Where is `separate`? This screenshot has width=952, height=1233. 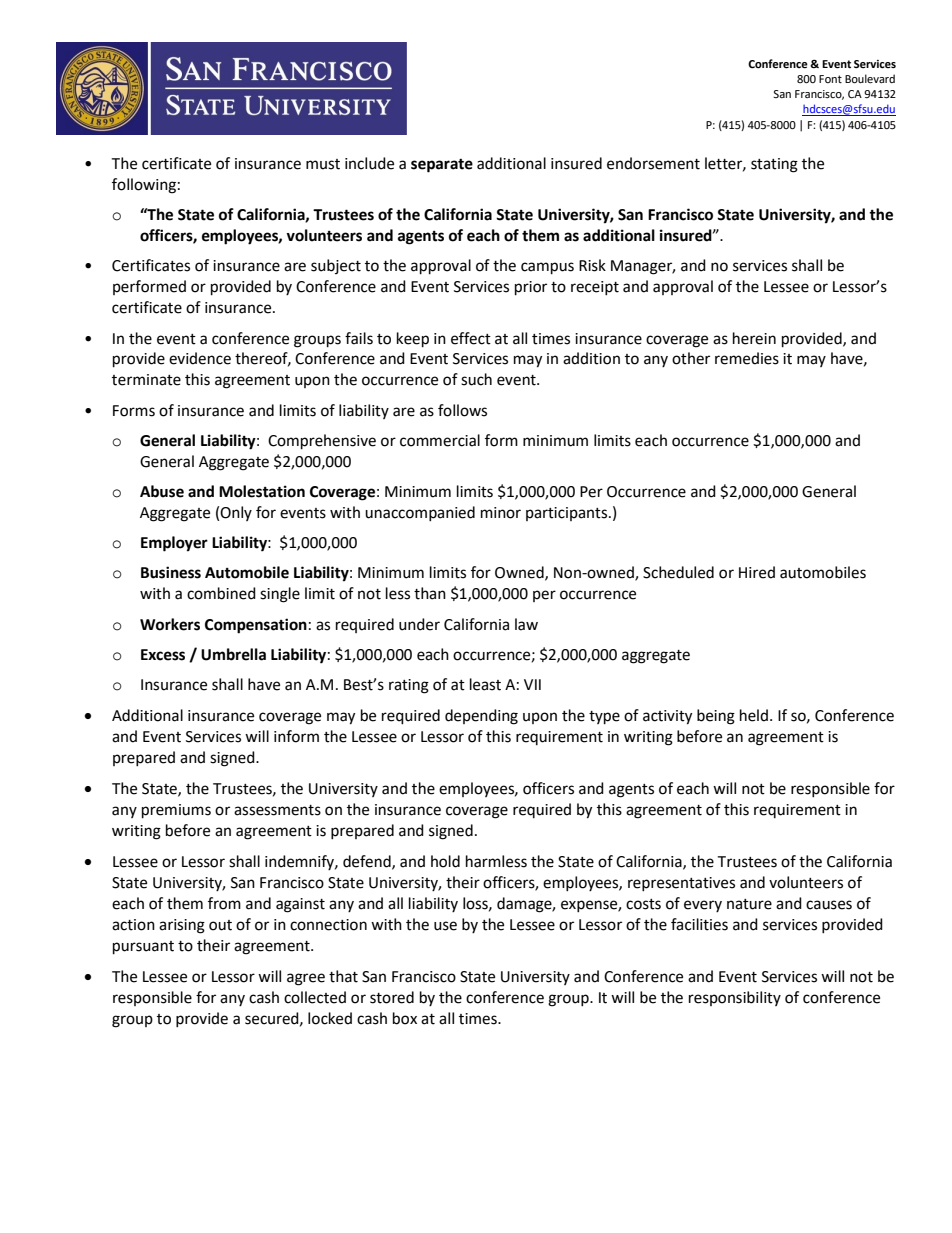 separate is located at coordinates (442, 166).
